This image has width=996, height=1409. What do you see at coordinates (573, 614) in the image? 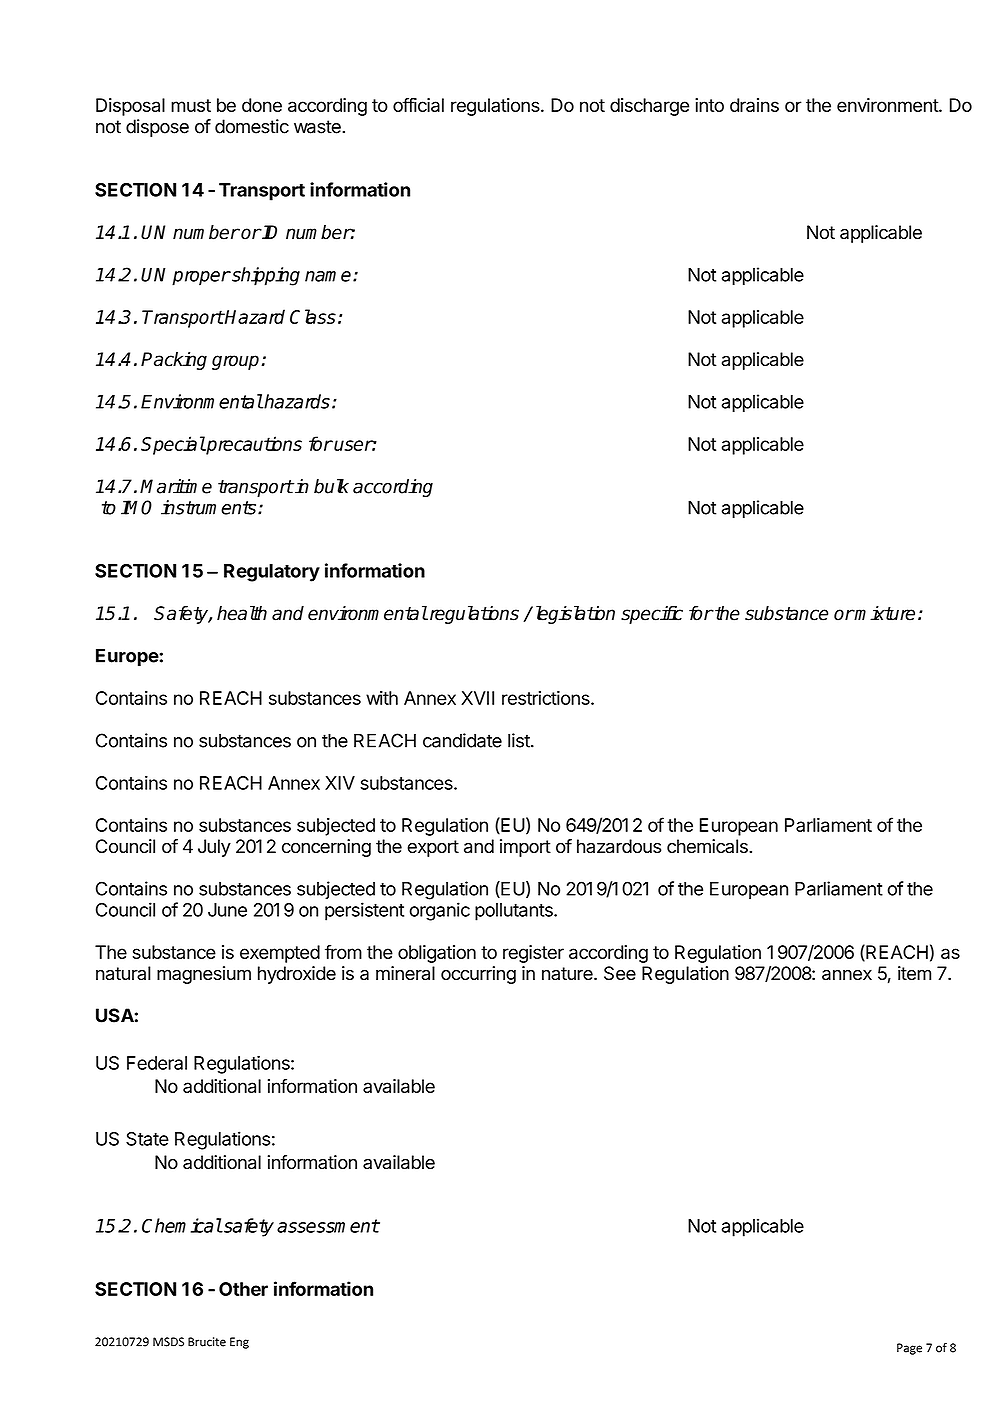
I see `legislation` at bounding box center [573, 614].
